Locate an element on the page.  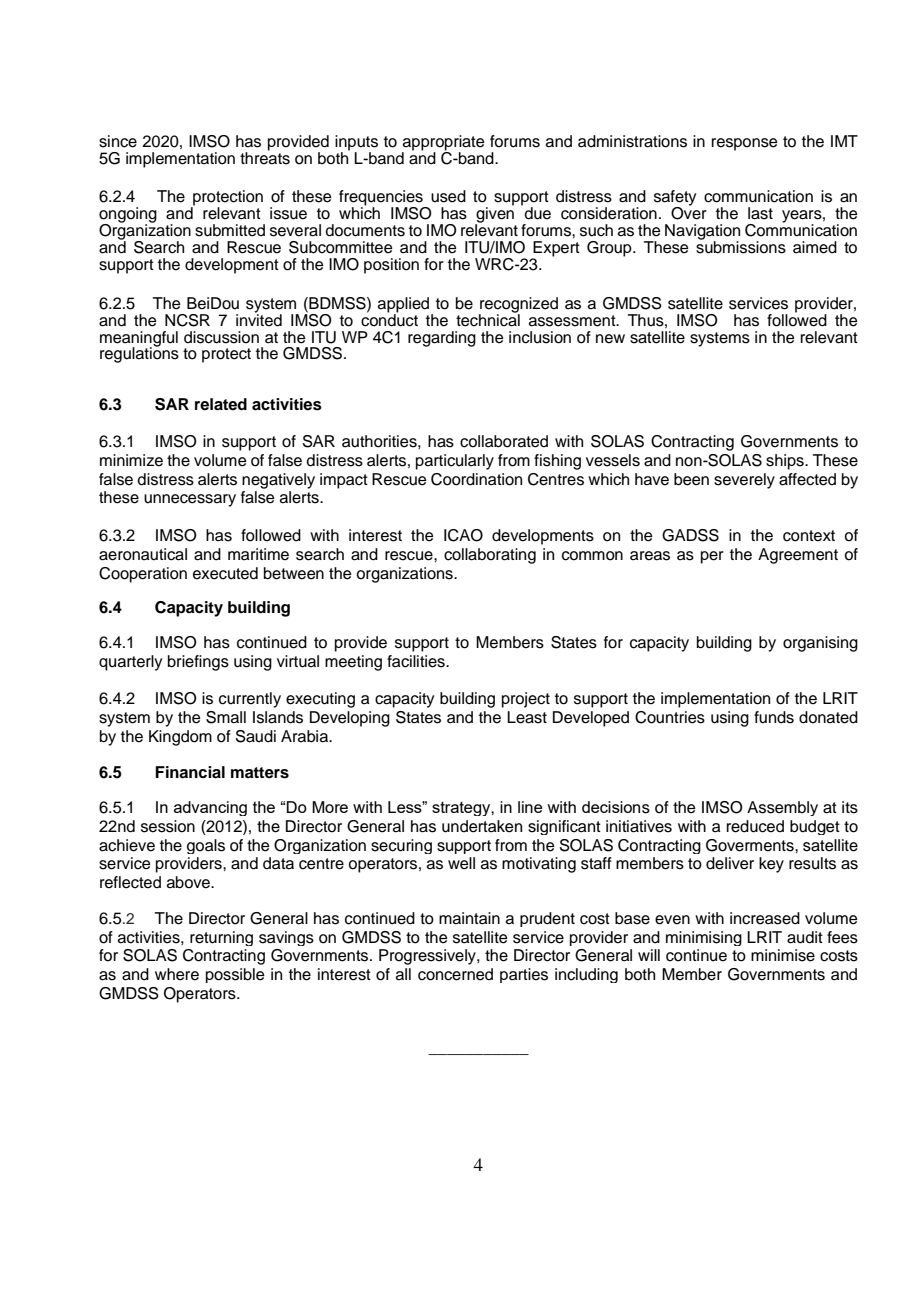
appropriate is located at coordinates (443, 144).
